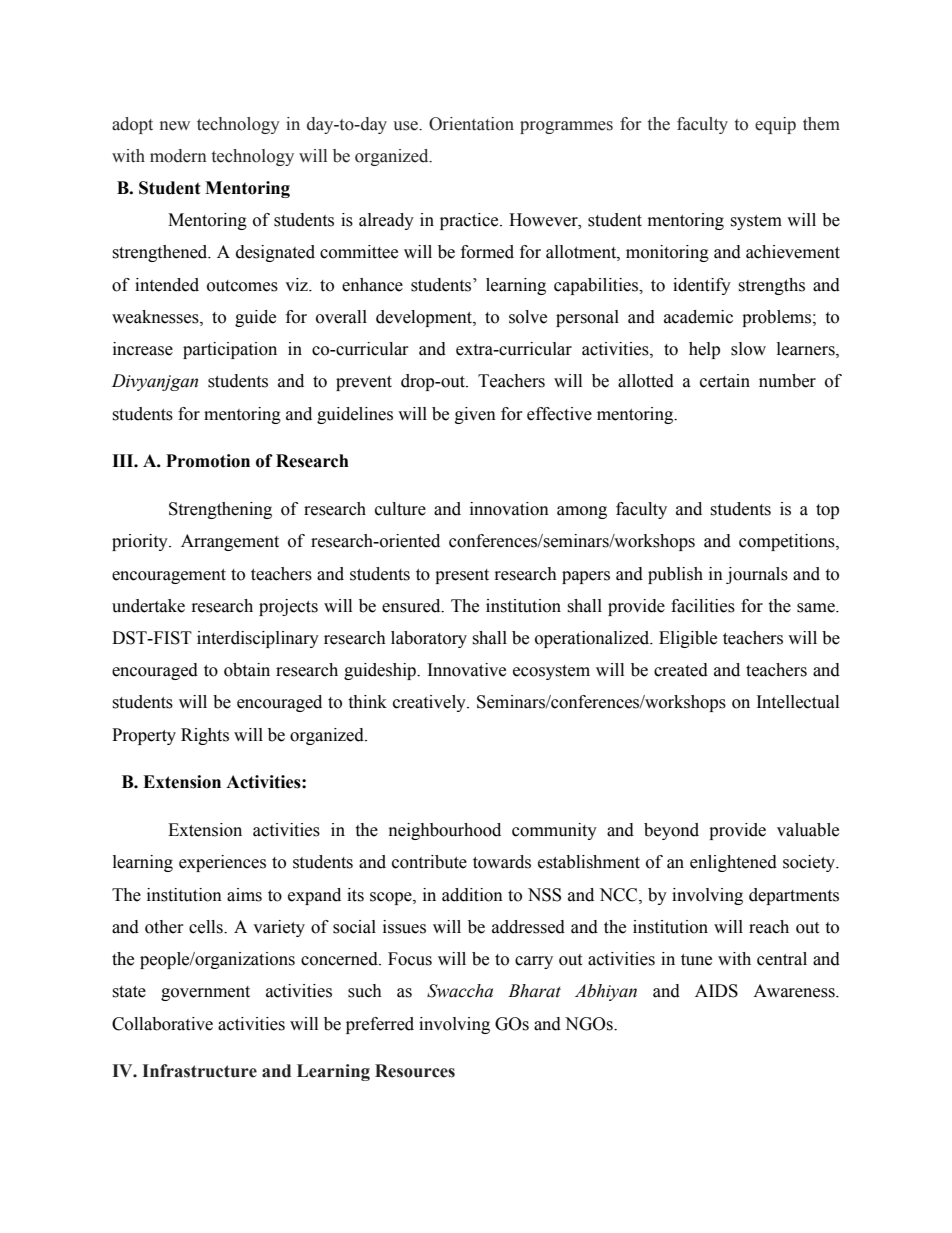 Image resolution: width=952 pixels, height=1233 pixels. I want to click on present, so click(462, 576).
